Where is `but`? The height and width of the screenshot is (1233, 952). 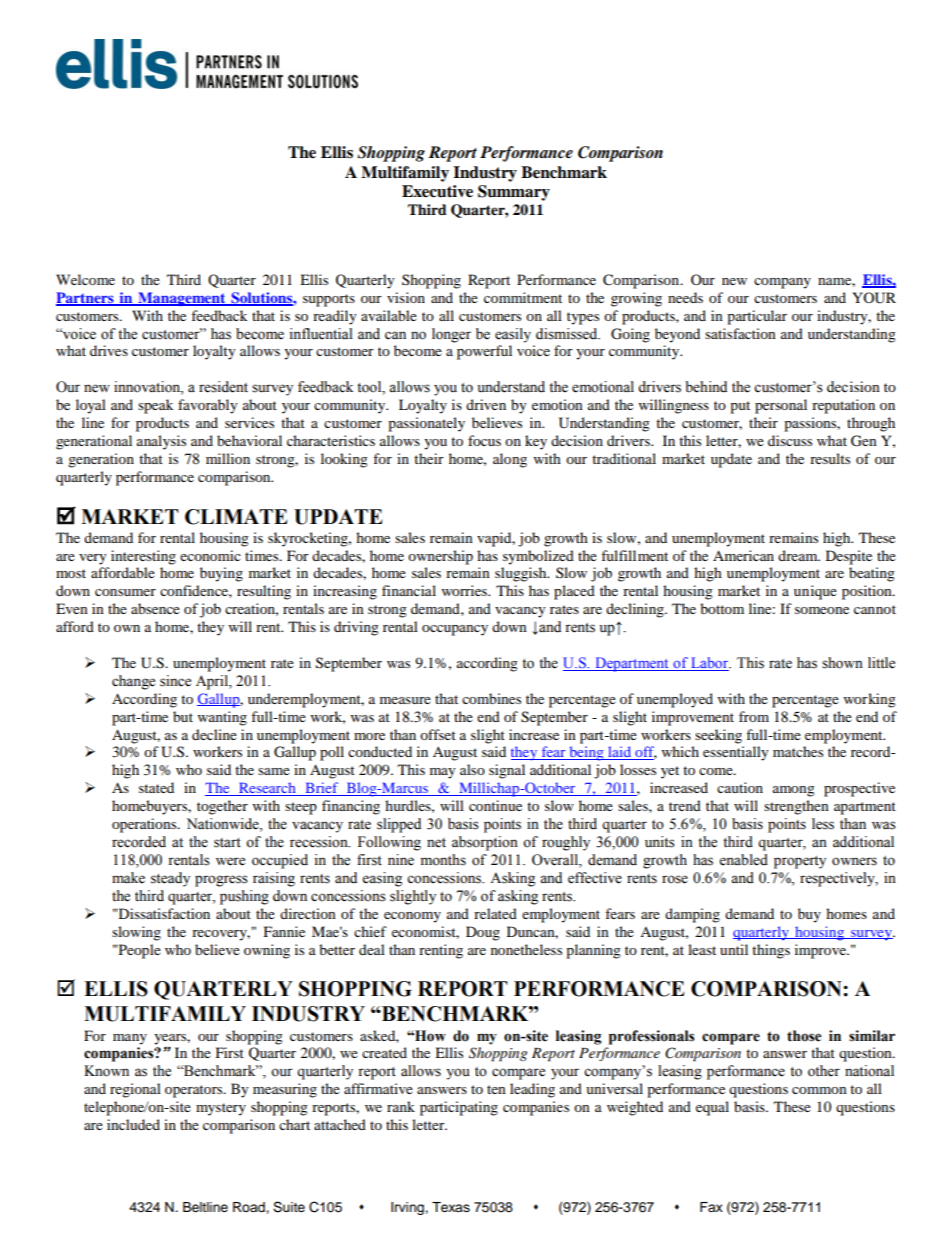 but is located at coordinates (183, 716).
